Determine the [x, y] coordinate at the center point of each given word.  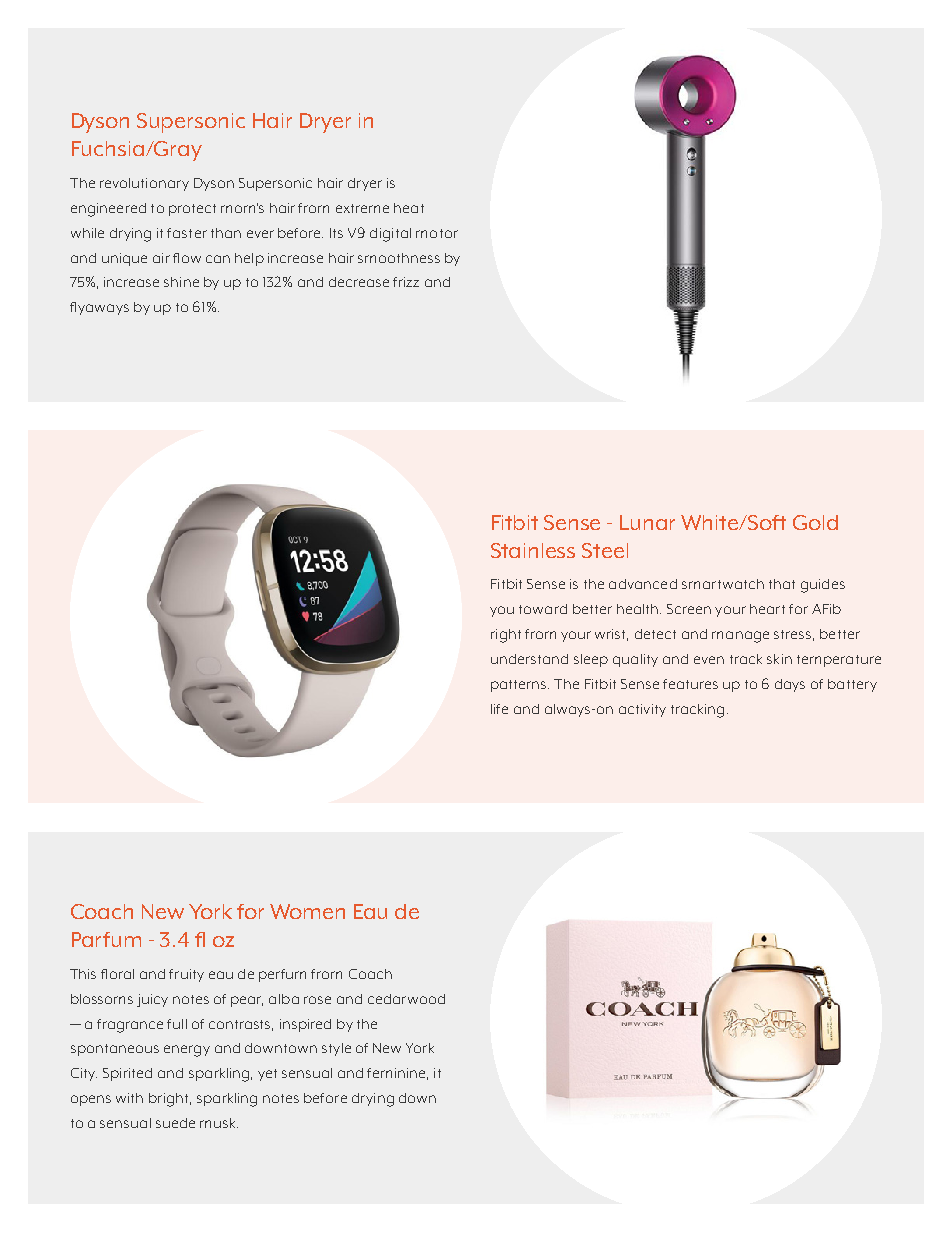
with [129, 1098]
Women [307, 911]
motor [437, 233]
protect [192, 210]
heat [409, 208]
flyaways [99, 308]
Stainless [533, 550]
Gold [815, 522]
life [499, 709]
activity [642, 710]
